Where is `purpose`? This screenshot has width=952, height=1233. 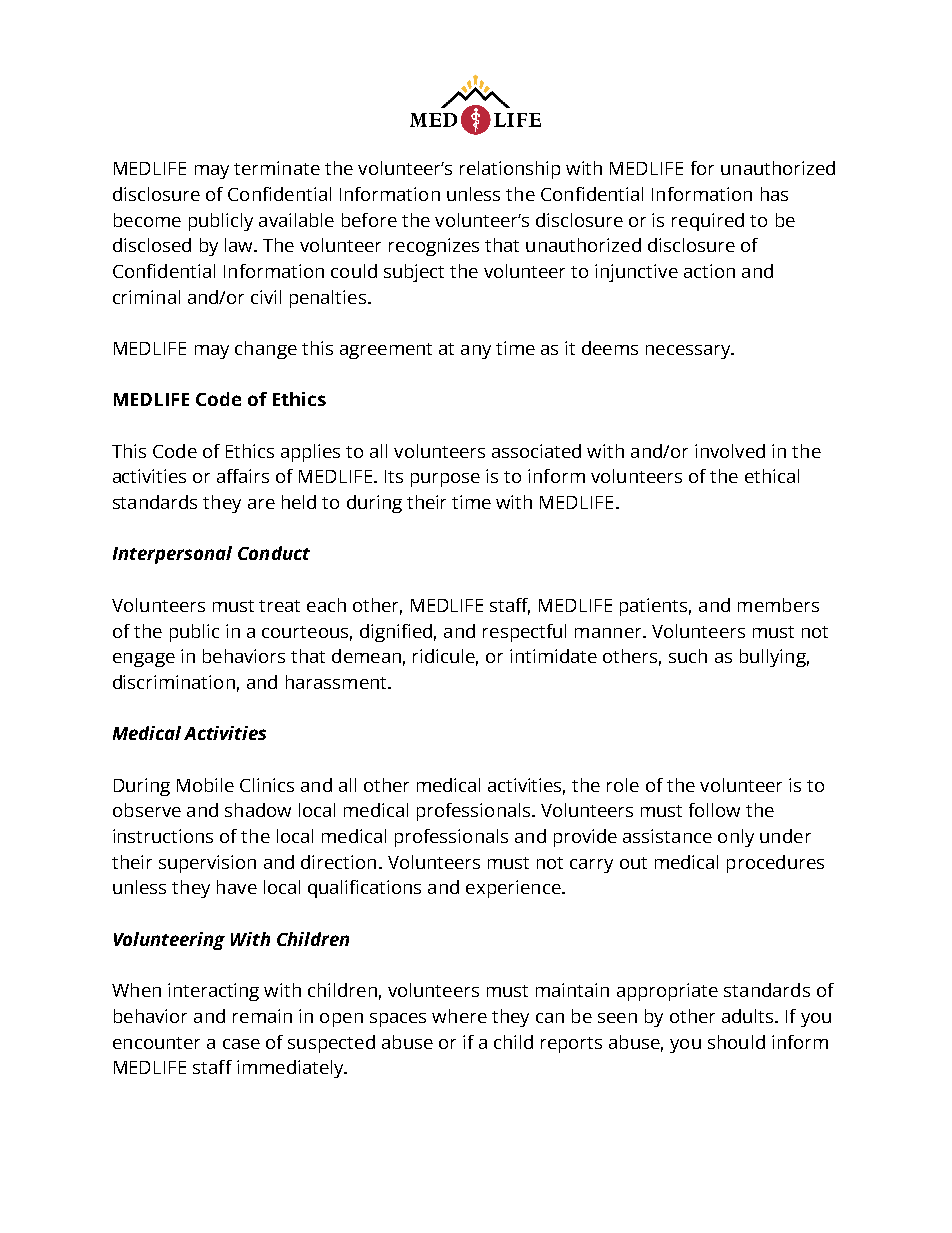
purpose is located at coordinates (445, 480).
